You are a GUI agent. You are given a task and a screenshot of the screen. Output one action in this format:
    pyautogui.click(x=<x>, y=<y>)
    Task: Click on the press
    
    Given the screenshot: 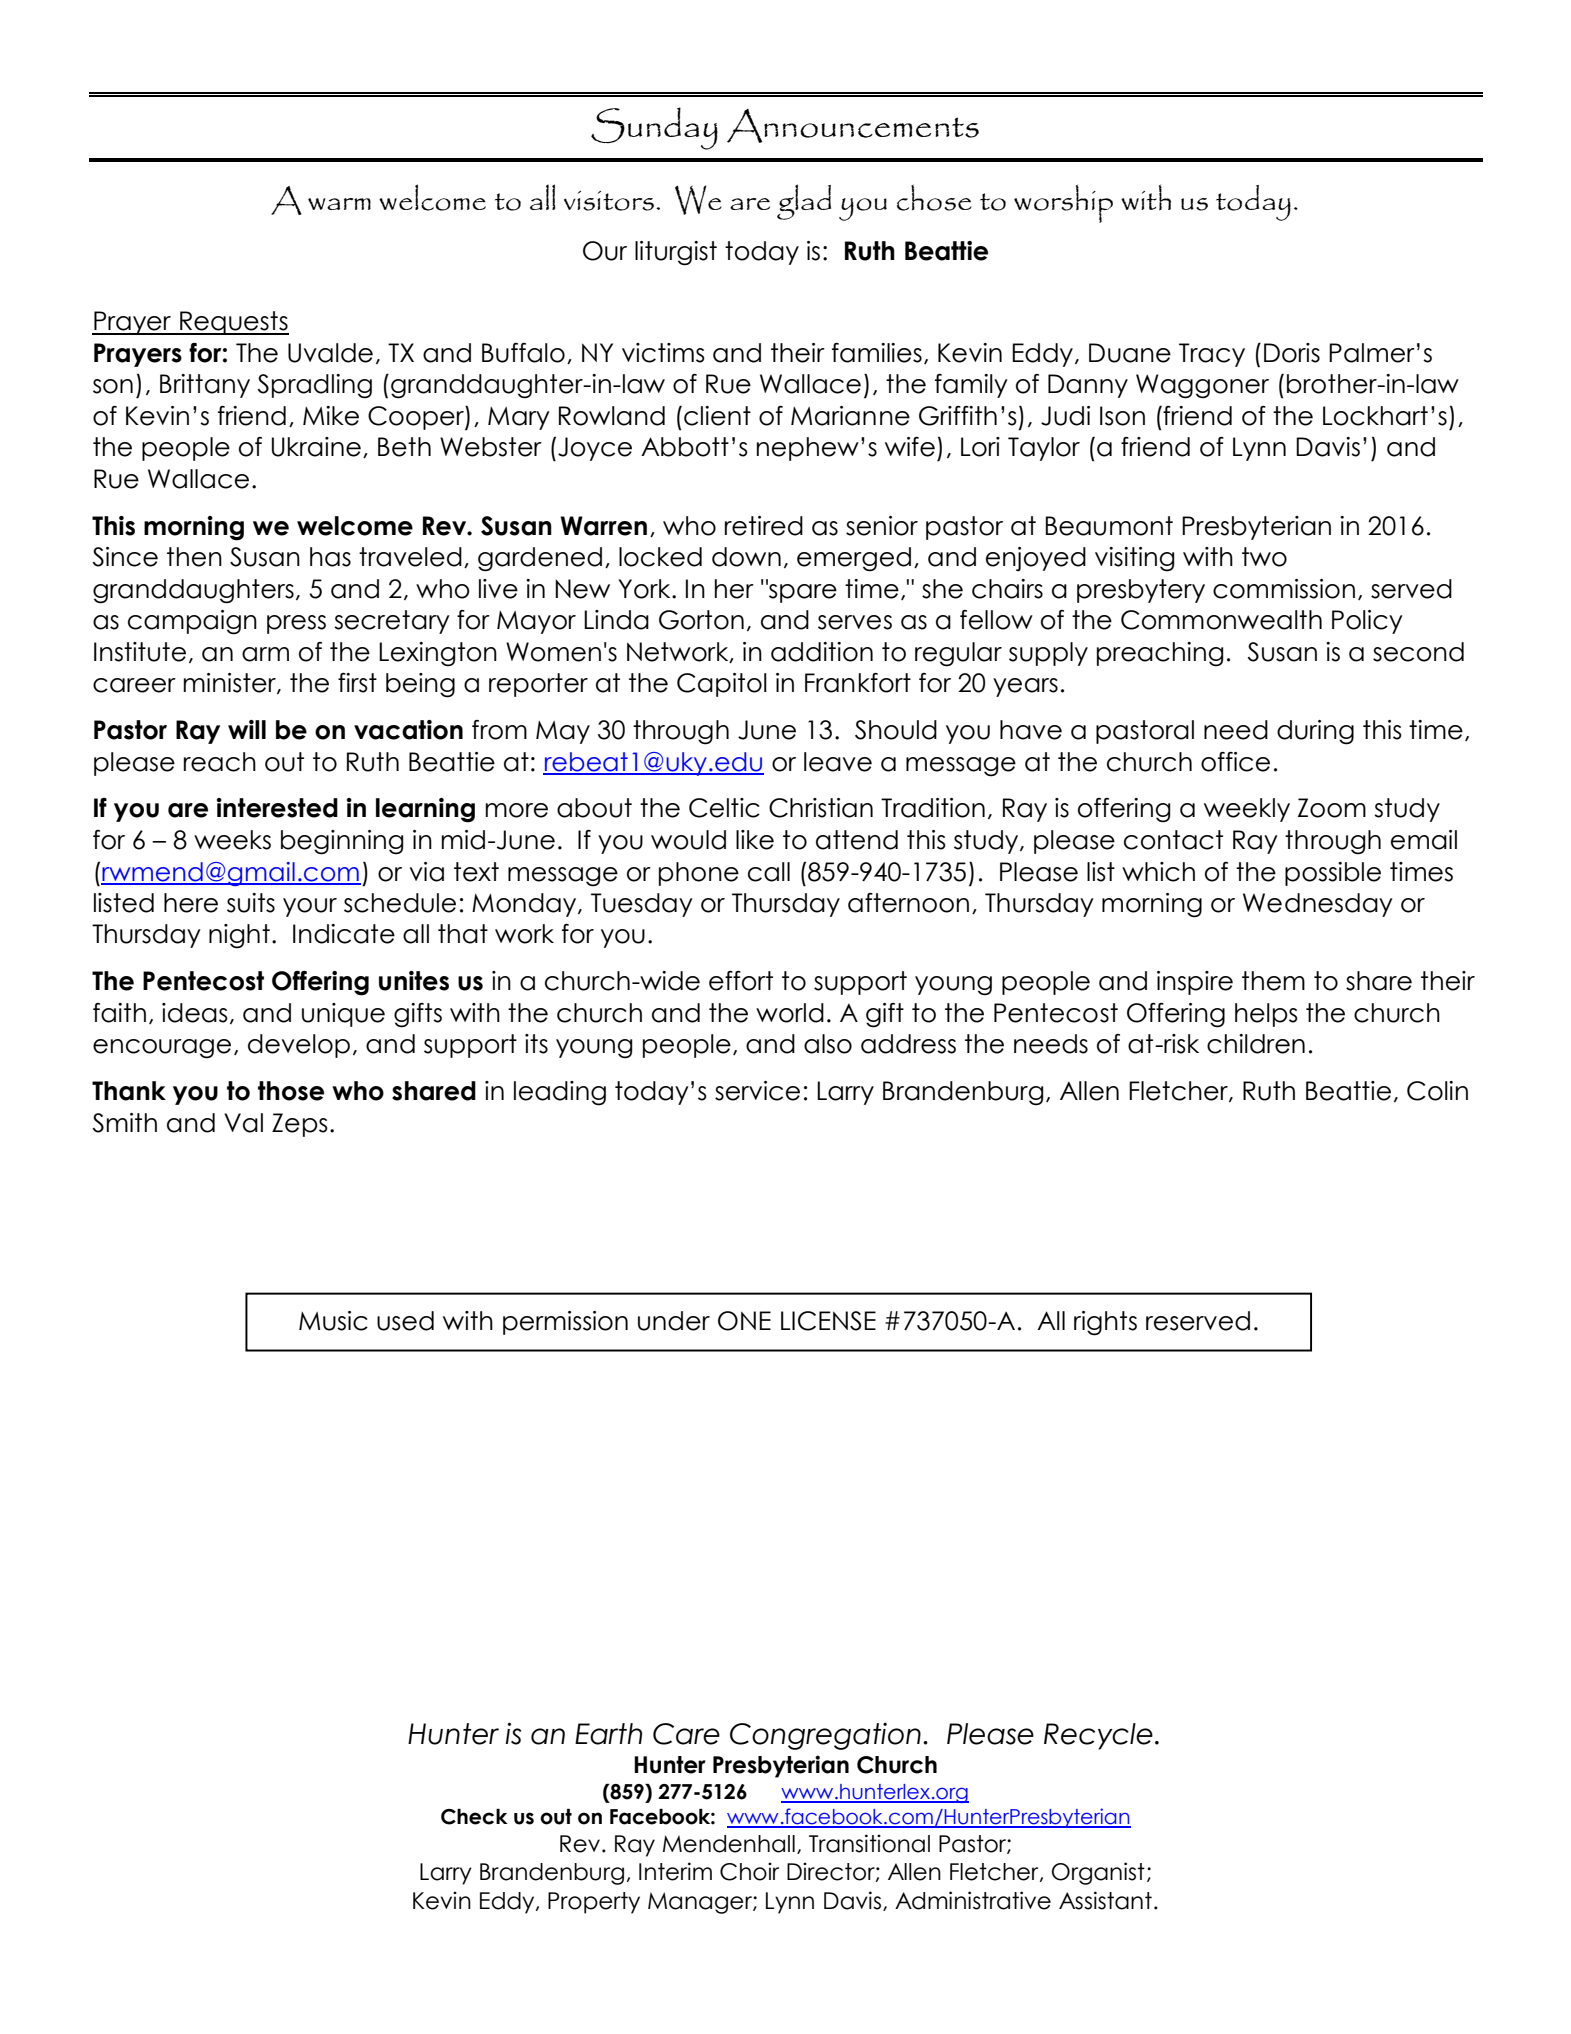 What is the action you would take?
    pyautogui.click(x=296, y=624)
